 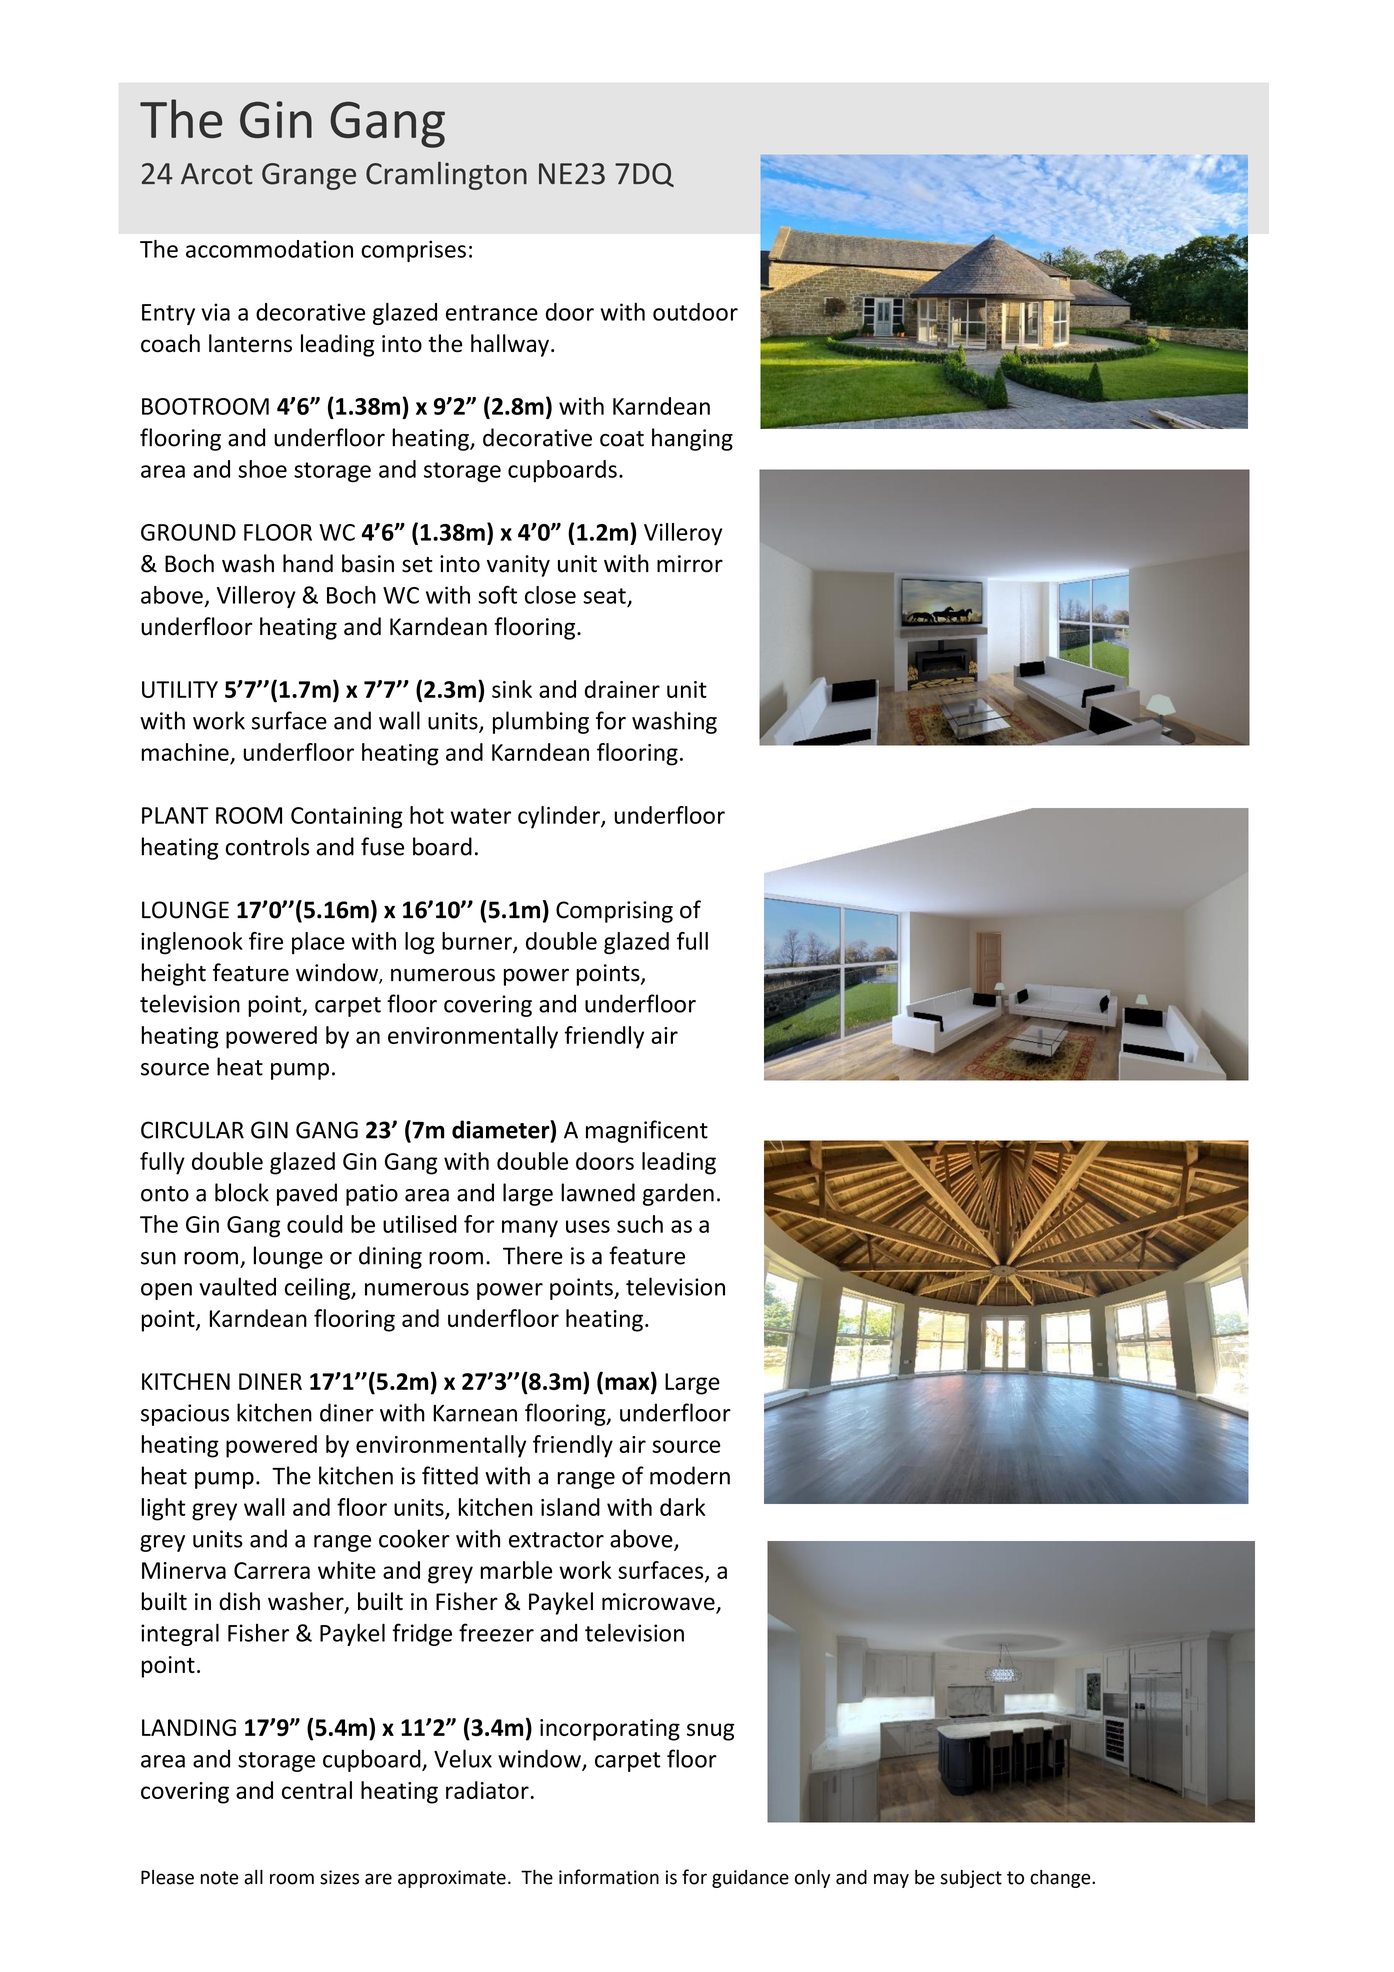 What do you see at coordinates (622, 689) in the image?
I see `drainer` at bounding box center [622, 689].
